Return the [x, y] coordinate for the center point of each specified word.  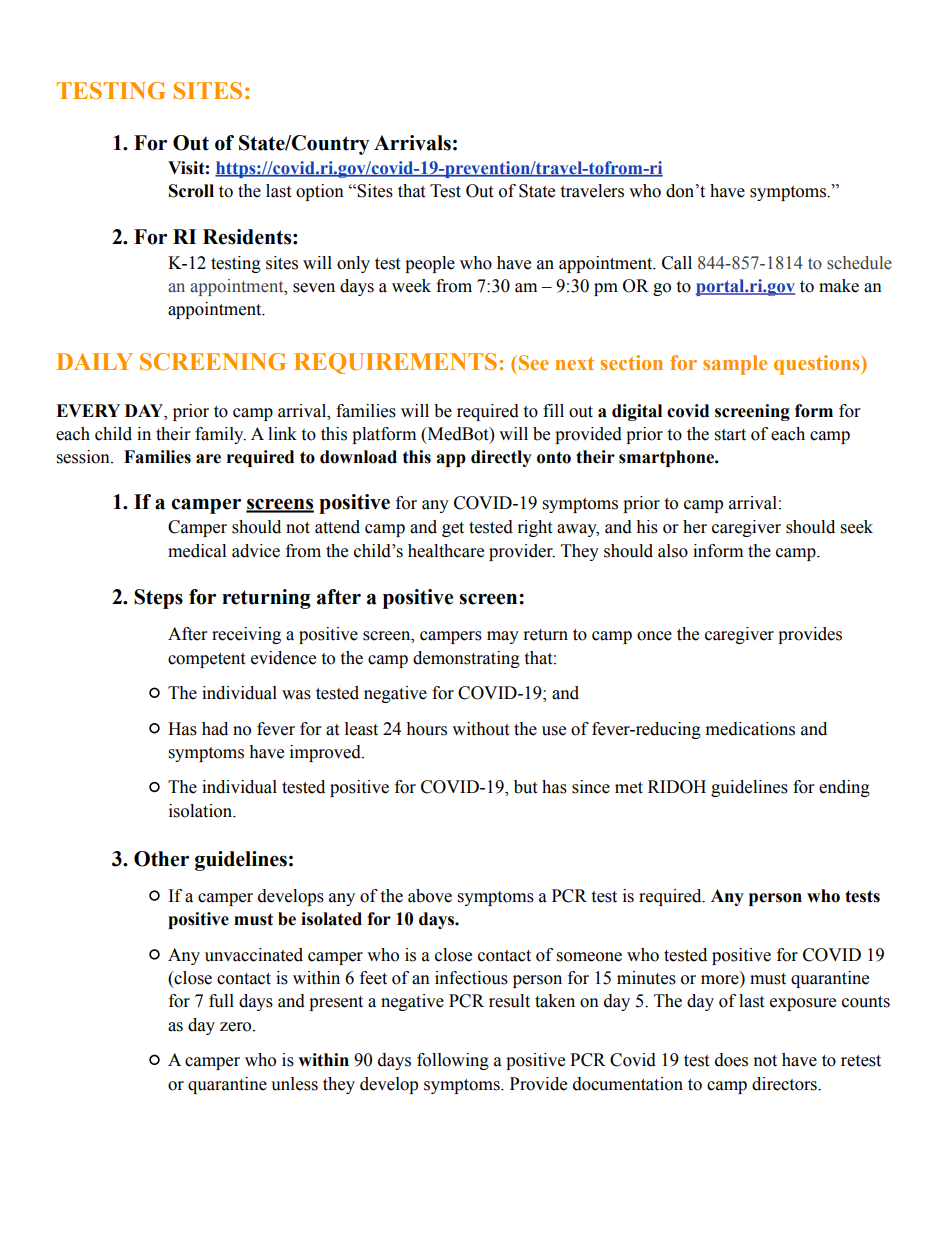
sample [735, 365]
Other [161, 859]
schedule [859, 263]
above [430, 896]
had [215, 729]
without [480, 729]
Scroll [191, 191]
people [430, 264]
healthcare [446, 551]
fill [553, 410]
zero [237, 1027]
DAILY [95, 361]
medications [750, 729]
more [721, 981]
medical [197, 551]
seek [857, 527]
